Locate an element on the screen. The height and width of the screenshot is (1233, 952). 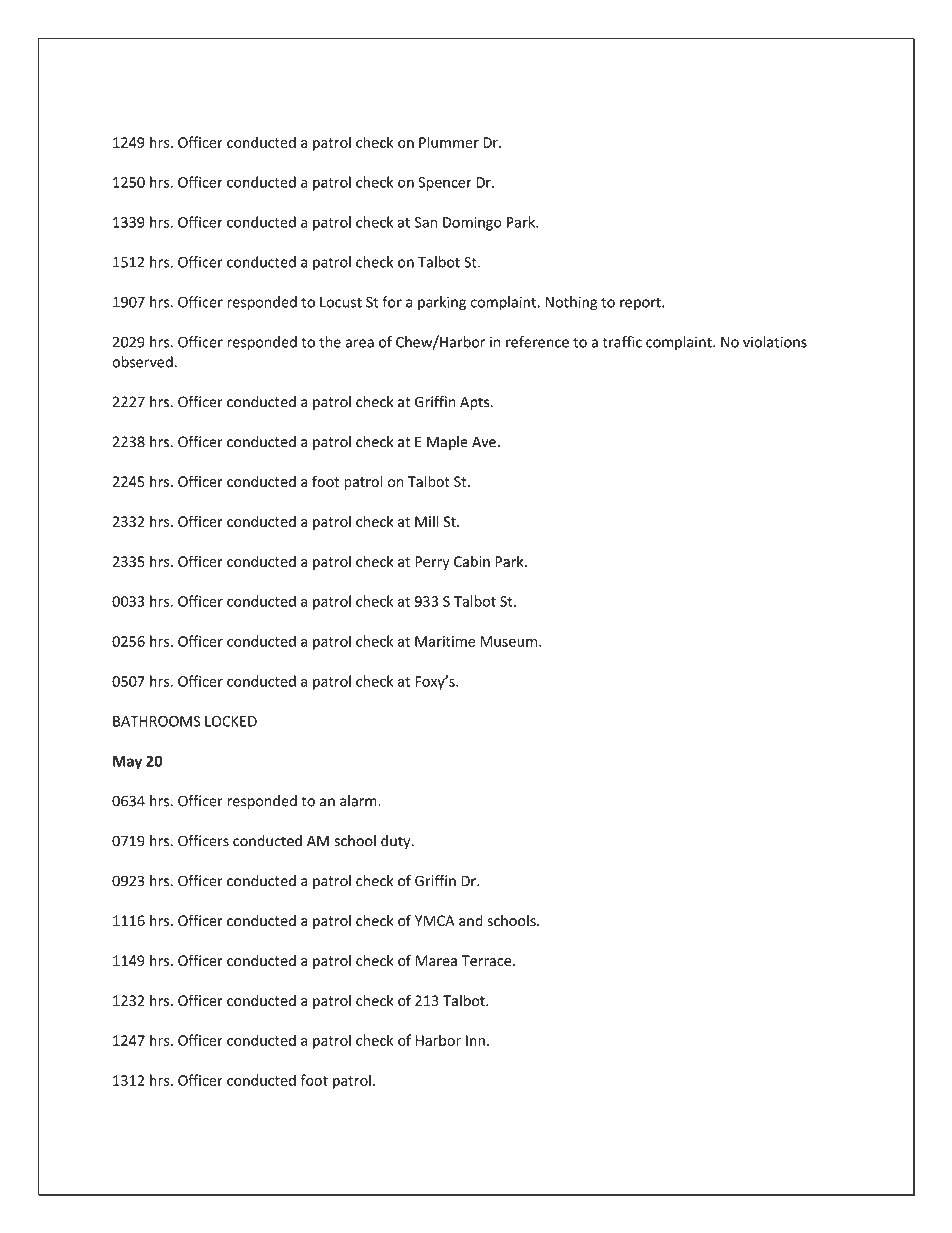
Perry is located at coordinates (432, 563).
